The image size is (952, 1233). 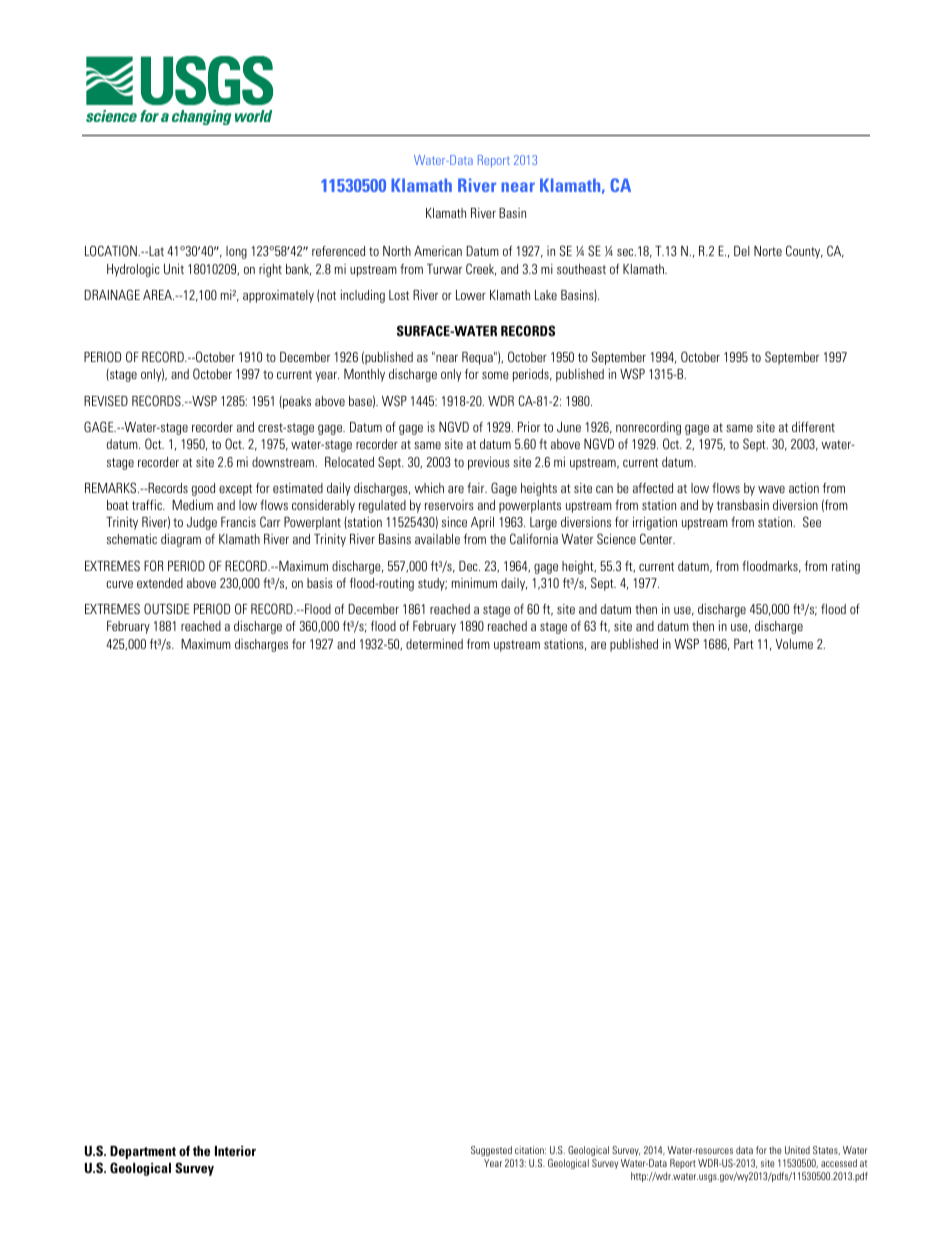 I want to click on wave, so click(x=771, y=489).
